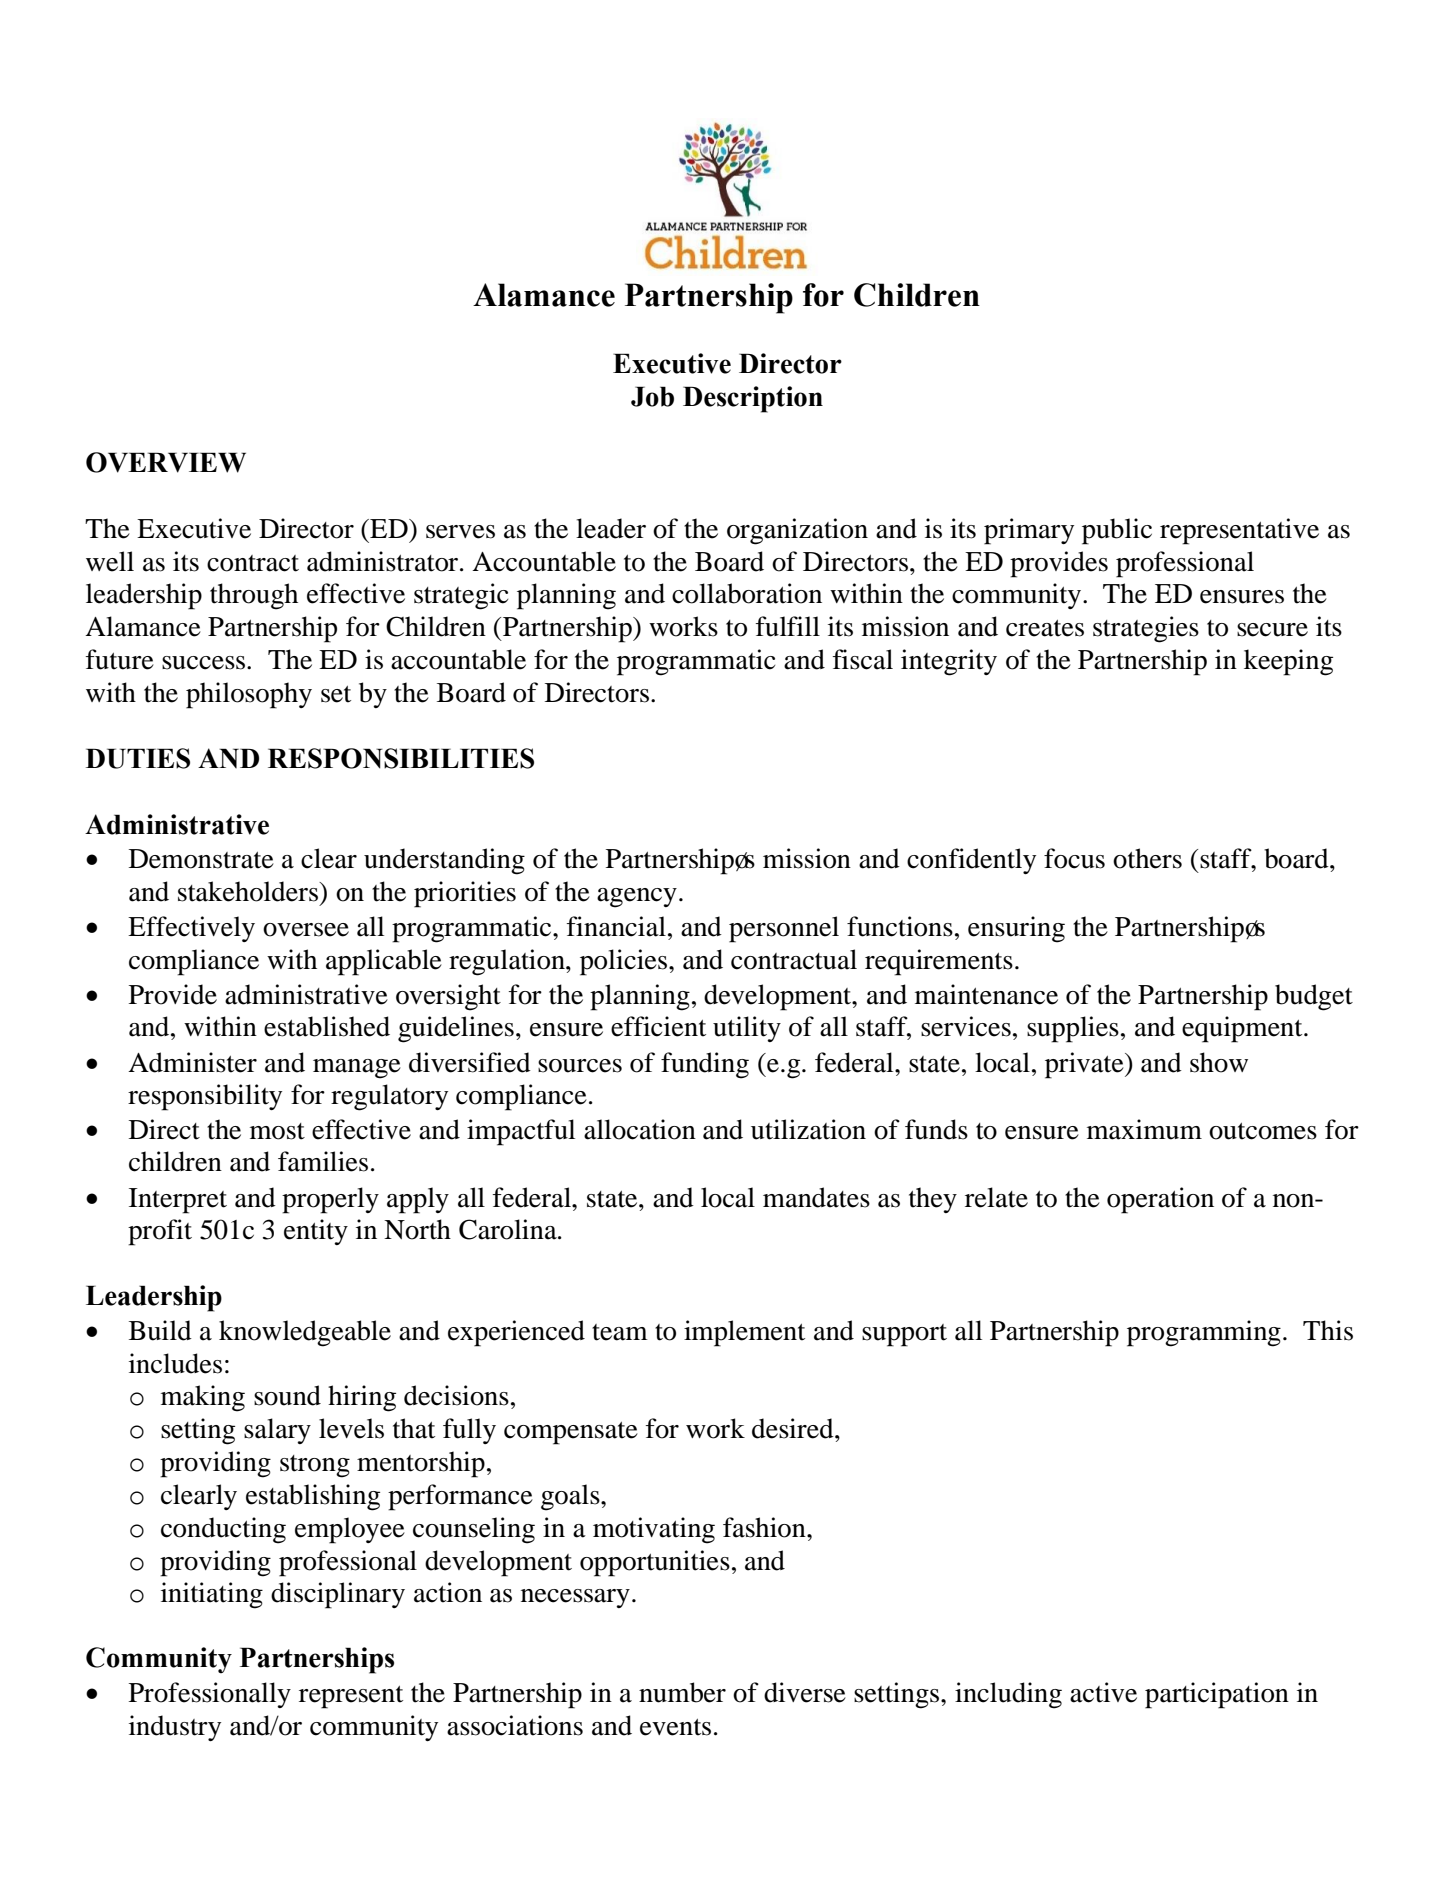 This screenshot has width=1455, height=1883. I want to click on philosophy, so click(249, 695).
